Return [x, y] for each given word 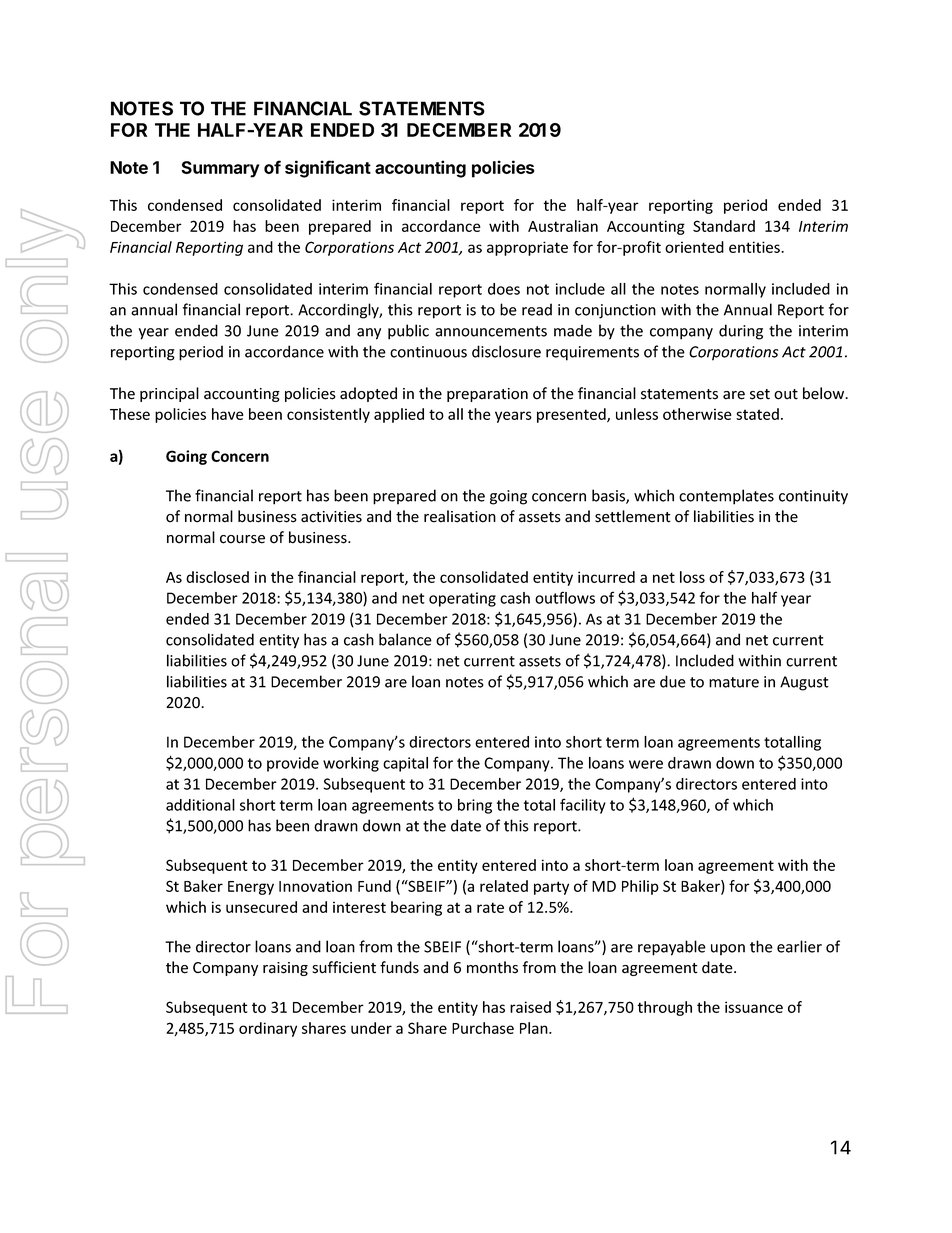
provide [293, 764]
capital [405, 764]
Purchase [483, 1028]
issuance [754, 1007]
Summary [220, 169]
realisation [460, 516]
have [228, 414]
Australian [563, 226]
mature [734, 682]
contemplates [726, 497]
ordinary [268, 1029]
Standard [724, 226]
